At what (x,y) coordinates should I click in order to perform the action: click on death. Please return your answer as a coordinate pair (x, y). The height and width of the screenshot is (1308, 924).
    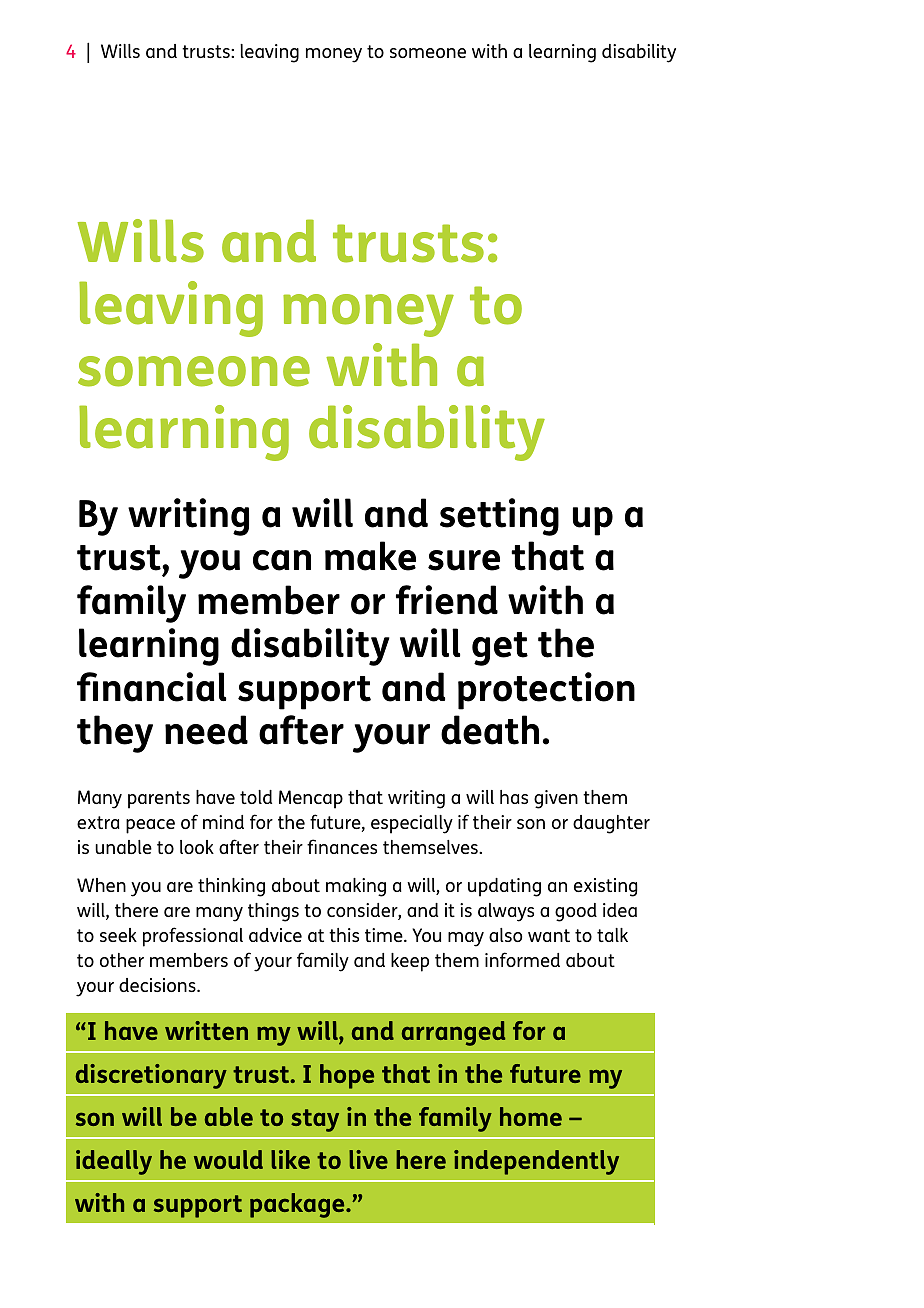
    Looking at the image, I should click on (490, 730).
